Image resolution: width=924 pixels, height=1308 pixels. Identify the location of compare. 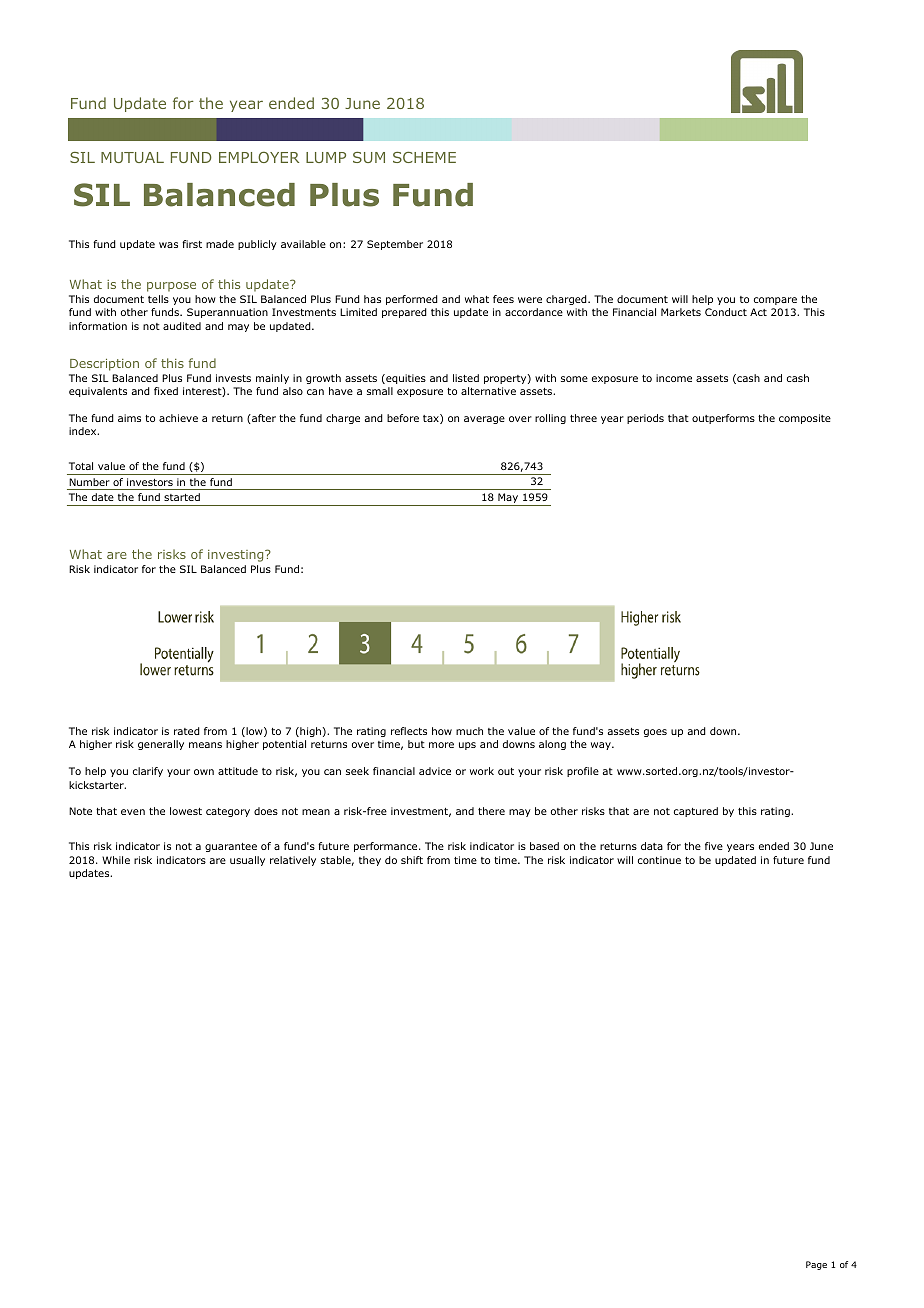
(775, 301).
